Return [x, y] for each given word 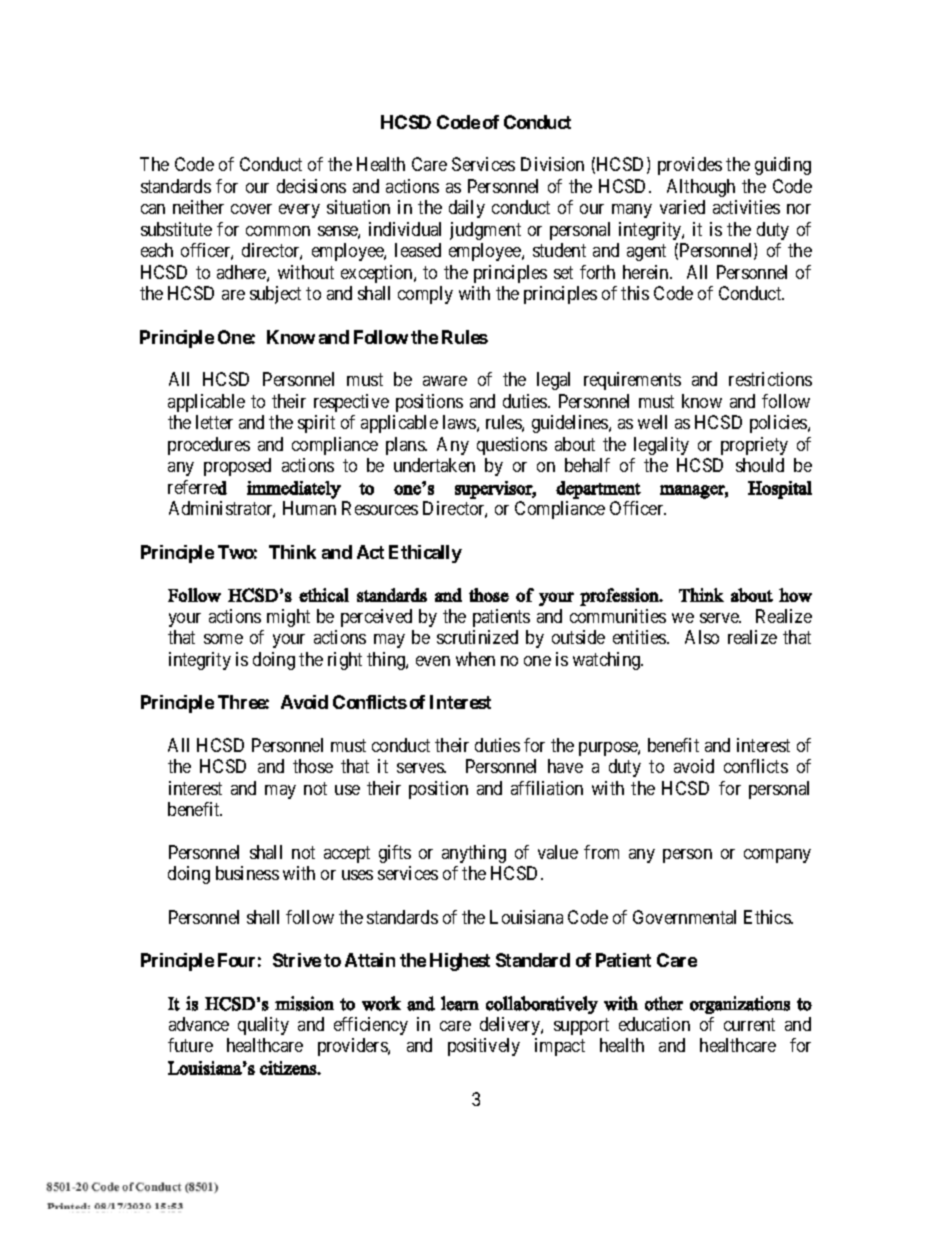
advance [199, 1024]
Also [702, 637]
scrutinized [477, 637]
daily [467, 209]
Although [701, 188]
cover [251, 209]
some [223, 639]
